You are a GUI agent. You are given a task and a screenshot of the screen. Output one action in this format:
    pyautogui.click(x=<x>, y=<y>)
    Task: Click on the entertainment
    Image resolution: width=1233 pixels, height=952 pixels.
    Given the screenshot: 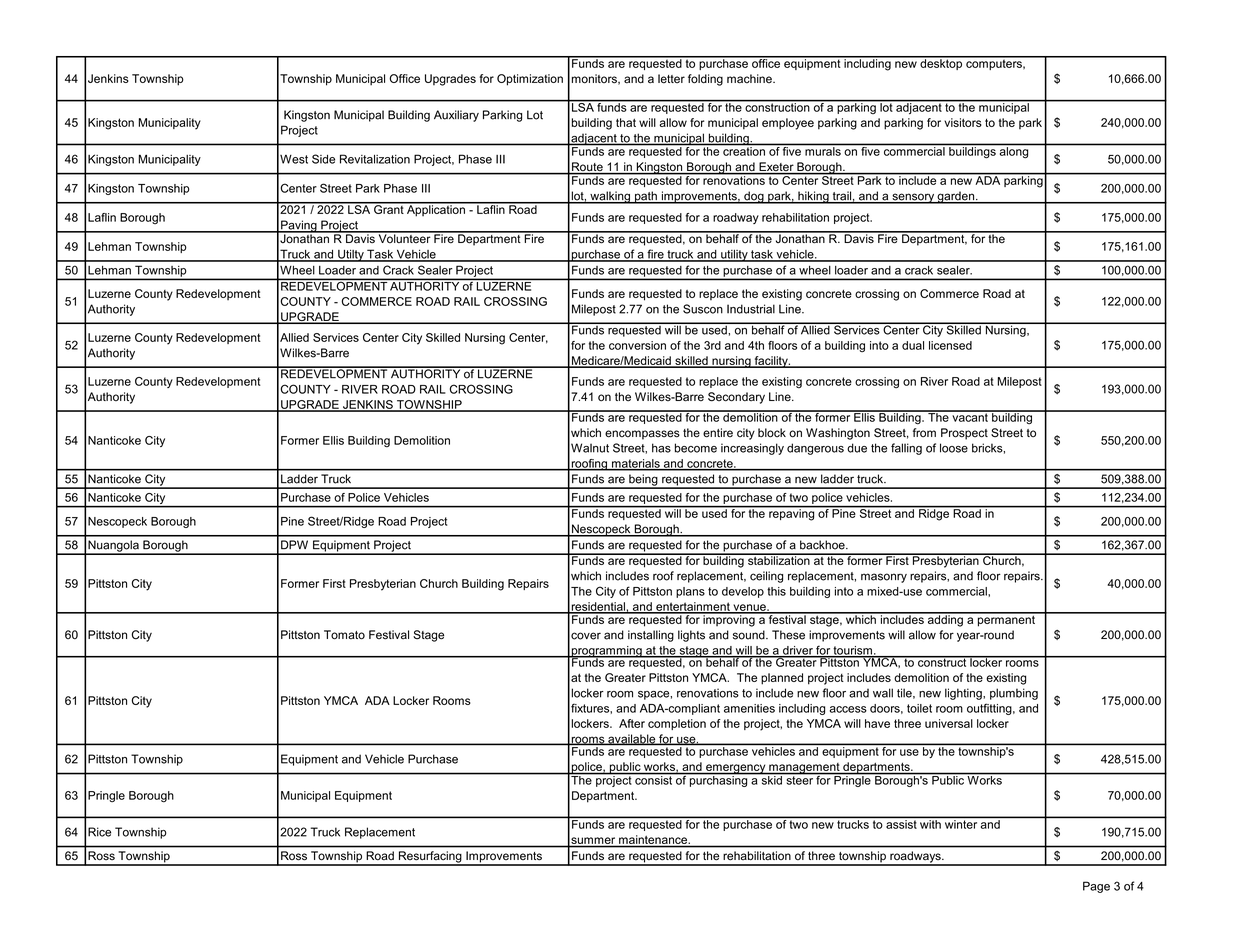 What is the action you would take?
    pyautogui.click(x=693, y=607)
